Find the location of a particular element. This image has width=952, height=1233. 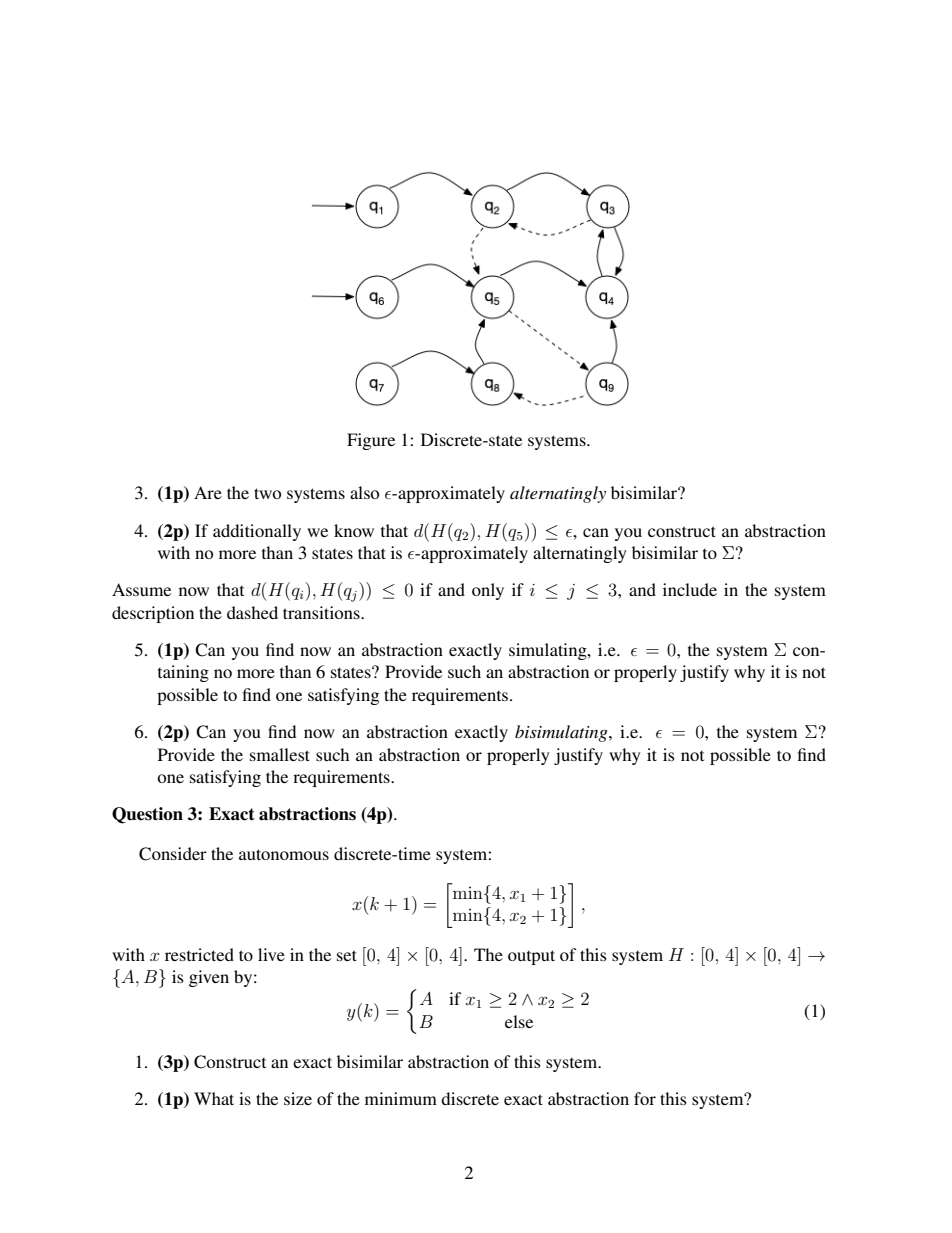

Are is located at coordinates (208, 492).
